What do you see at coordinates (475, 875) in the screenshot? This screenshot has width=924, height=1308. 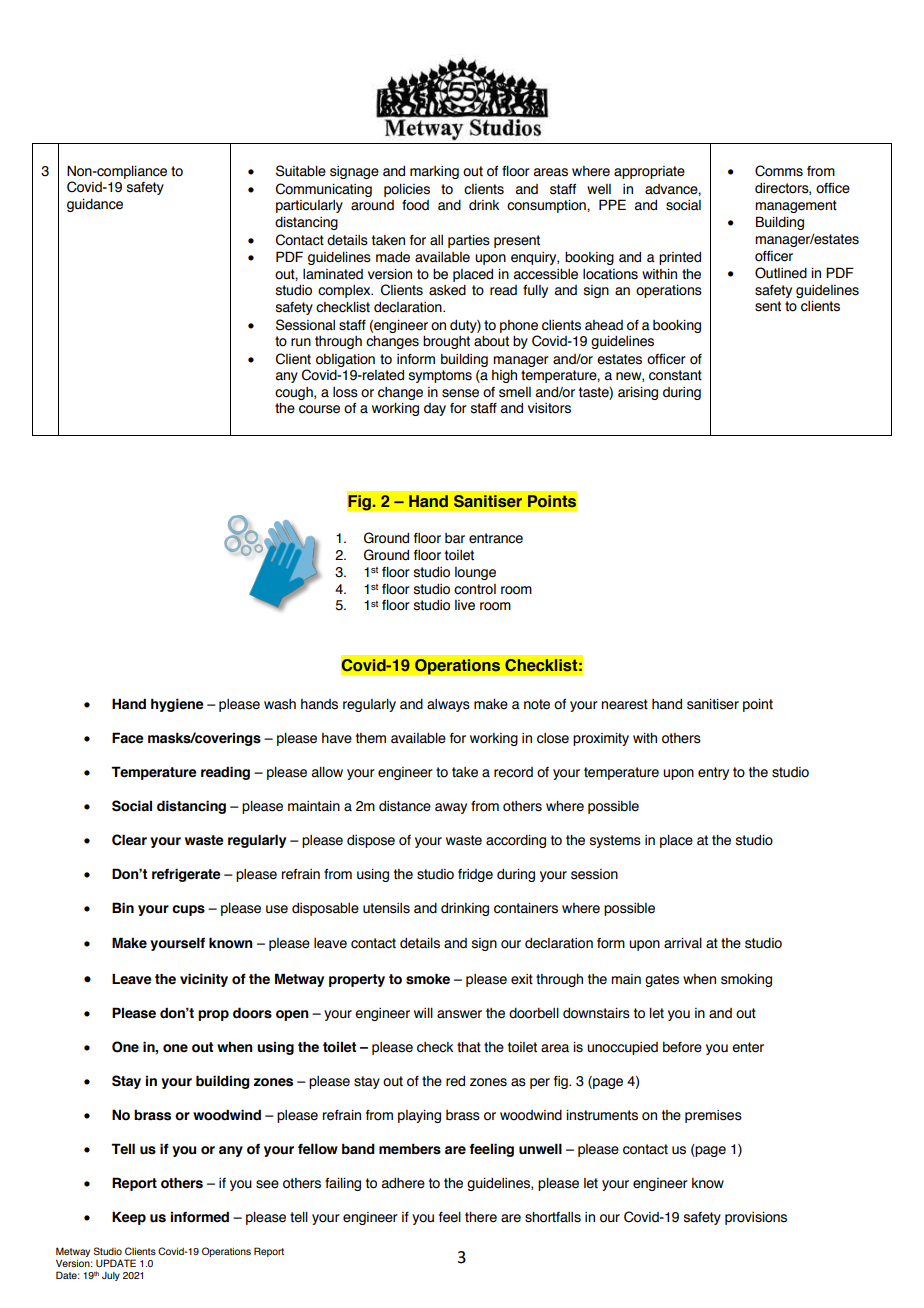 I see `fridge` at bounding box center [475, 875].
